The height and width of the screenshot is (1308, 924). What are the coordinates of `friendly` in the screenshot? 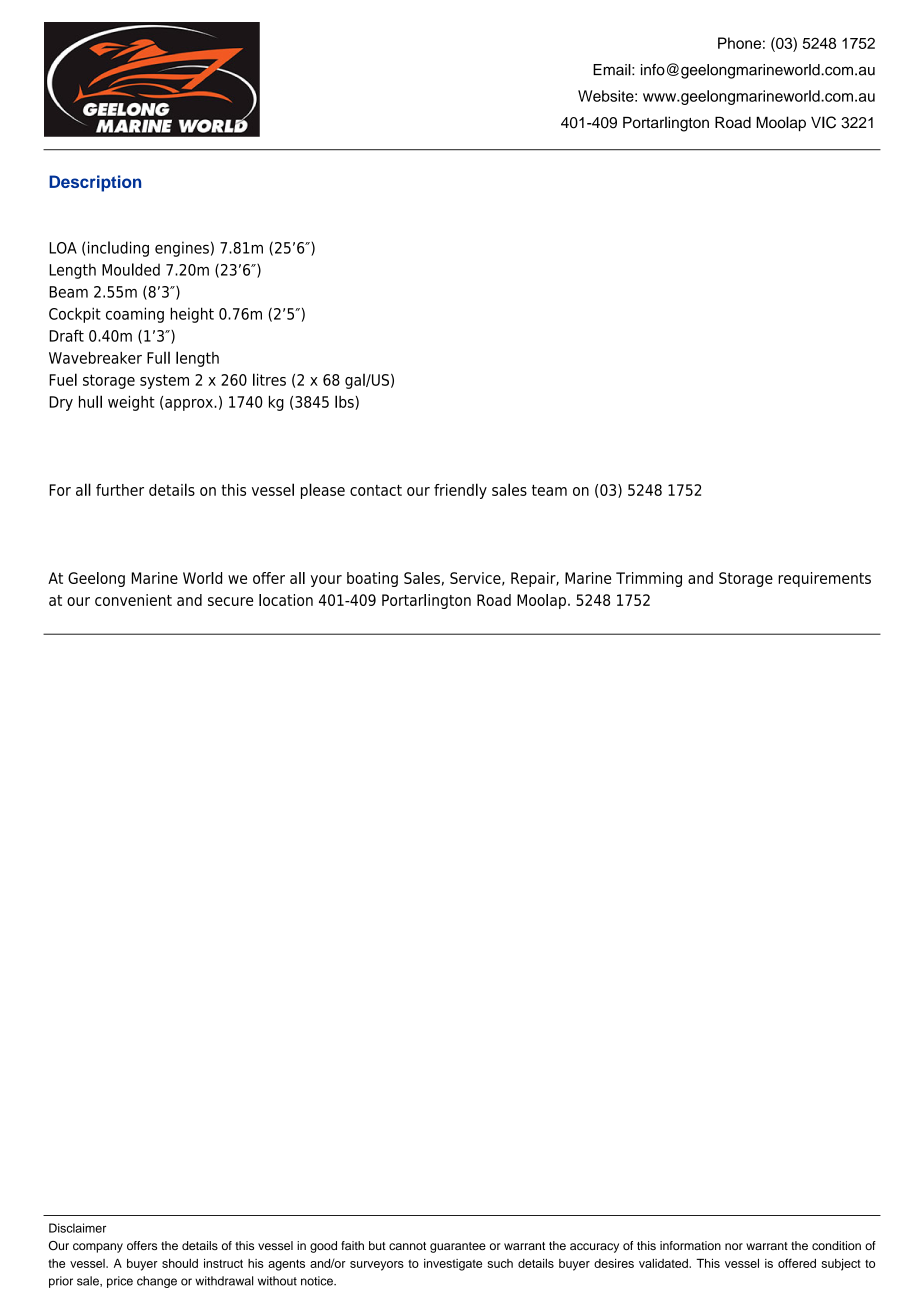 It's located at (460, 491).
